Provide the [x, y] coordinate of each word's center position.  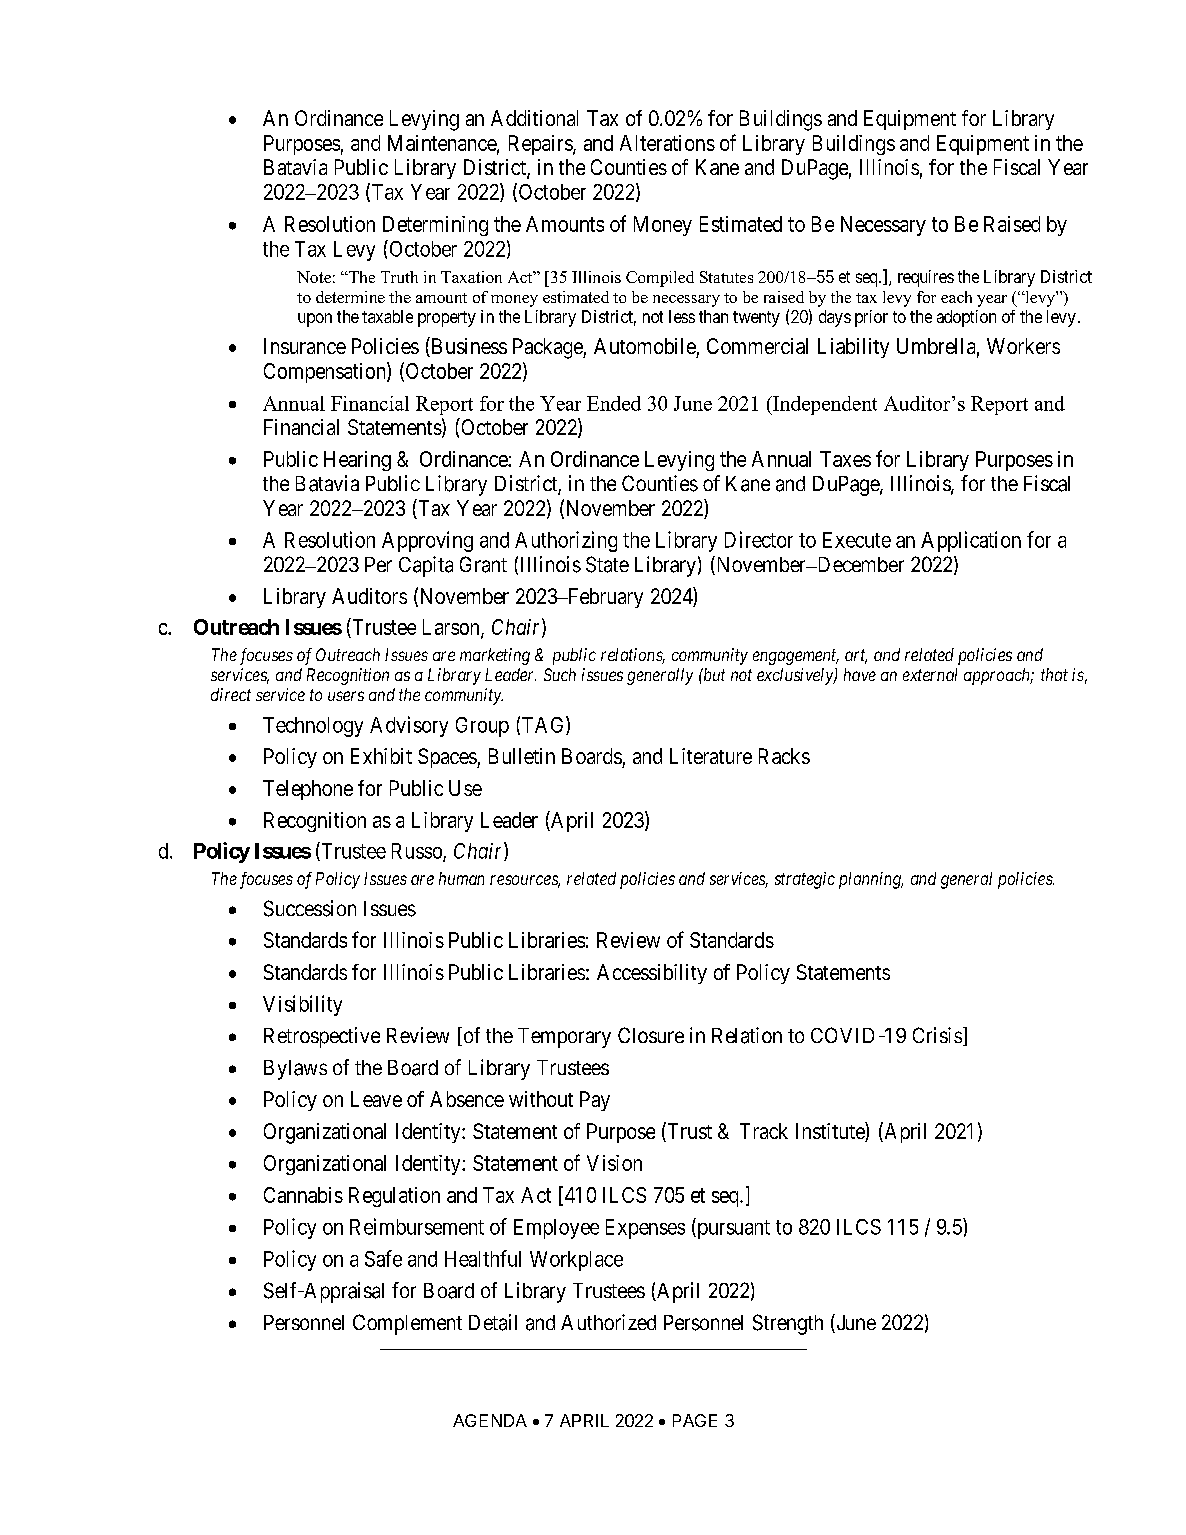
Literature [711, 756]
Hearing [357, 461]
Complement [407, 1324]
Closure [651, 1035]
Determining [435, 226]
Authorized [608, 1322]
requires [926, 278]
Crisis [937, 1035]
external [930, 674]
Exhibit [381, 756]
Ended [614, 403]
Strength [788, 1324]
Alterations [667, 143]
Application [971, 541]
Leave [376, 1099]
